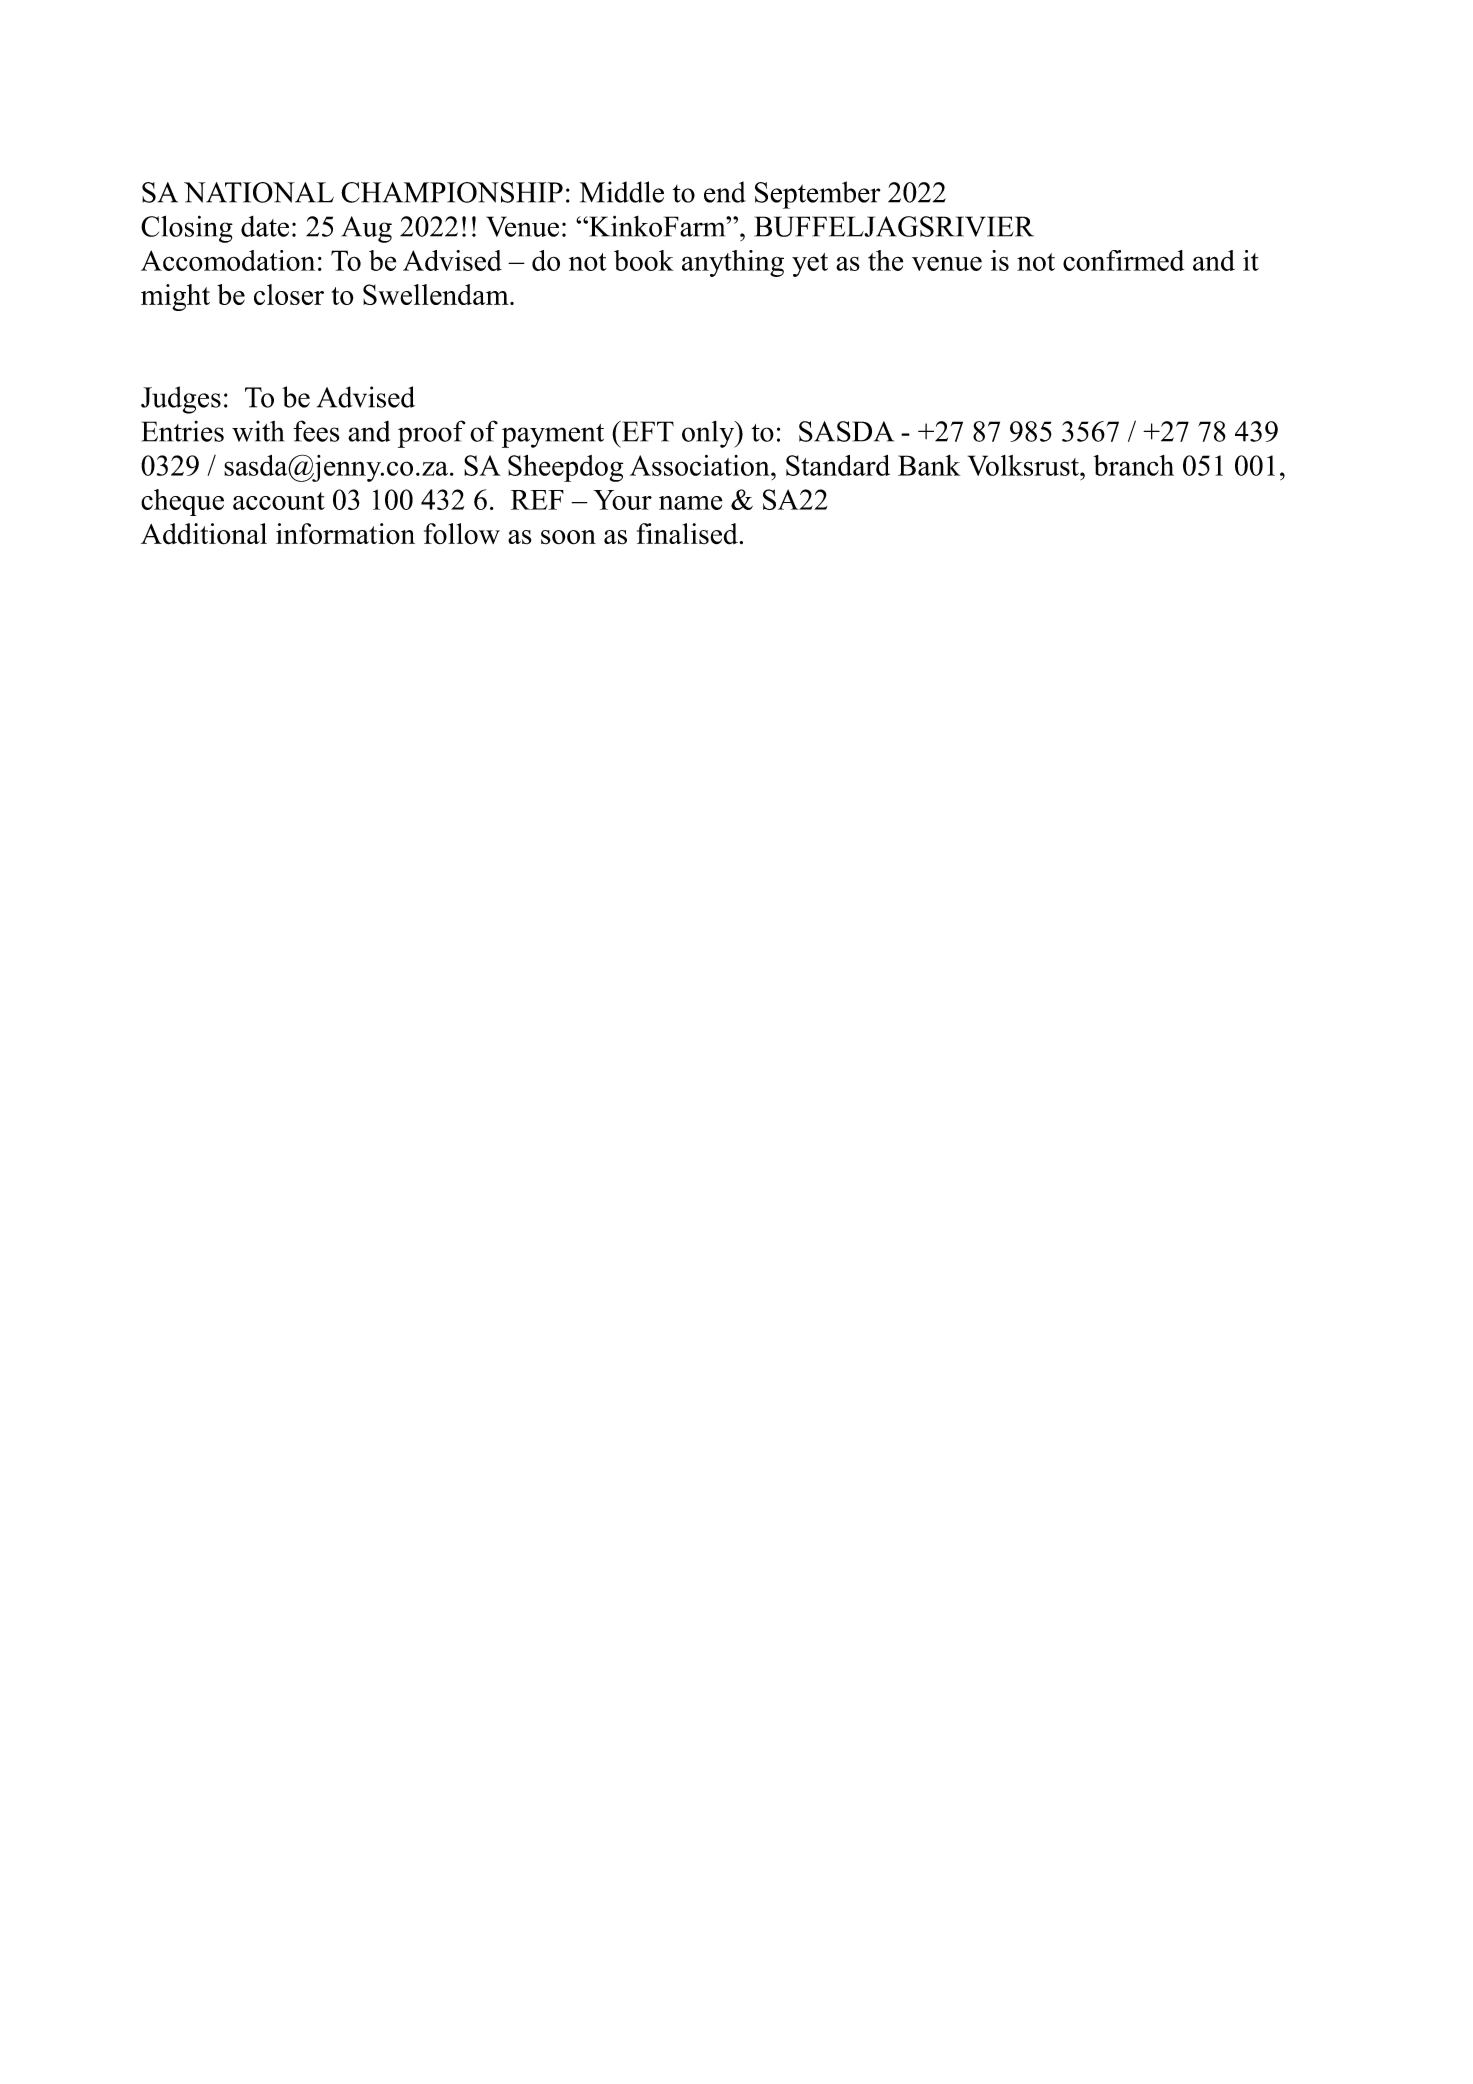 The width and height of the document is (1473, 2084). I want to click on Judges, so click(181, 400).
